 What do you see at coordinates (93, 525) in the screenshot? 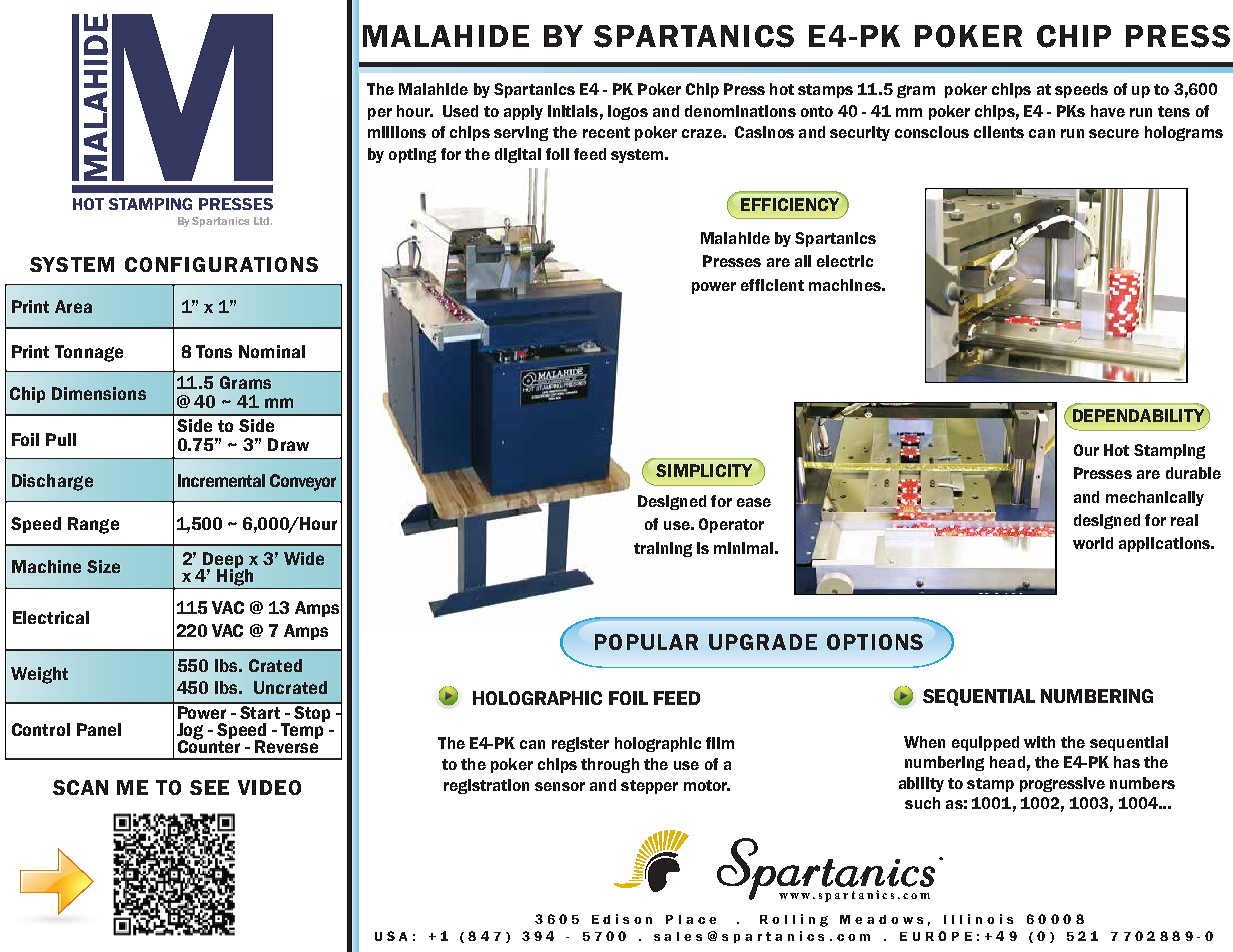
I see `Range` at bounding box center [93, 525].
